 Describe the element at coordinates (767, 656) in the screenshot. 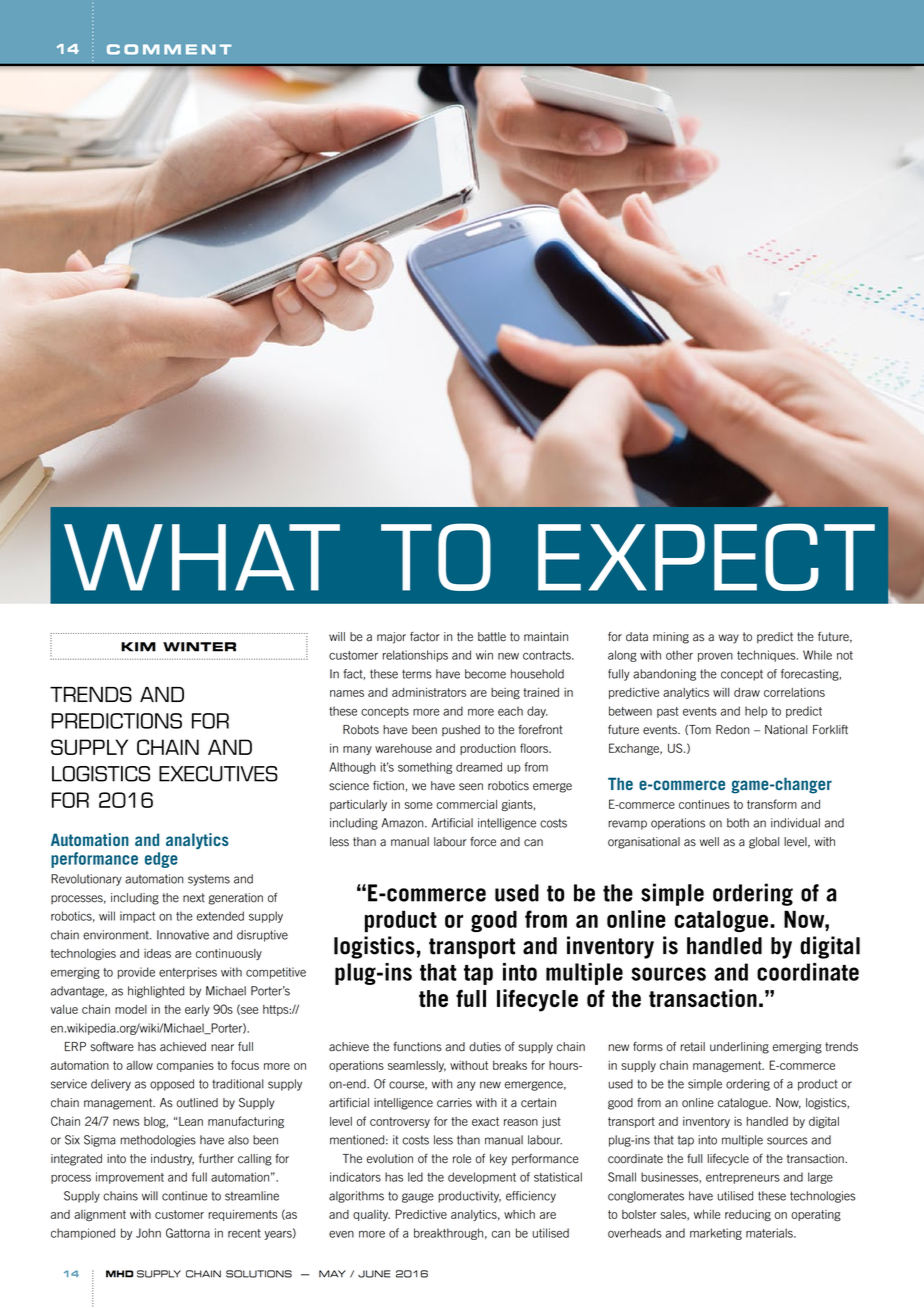

I see `techniques` at that location.
